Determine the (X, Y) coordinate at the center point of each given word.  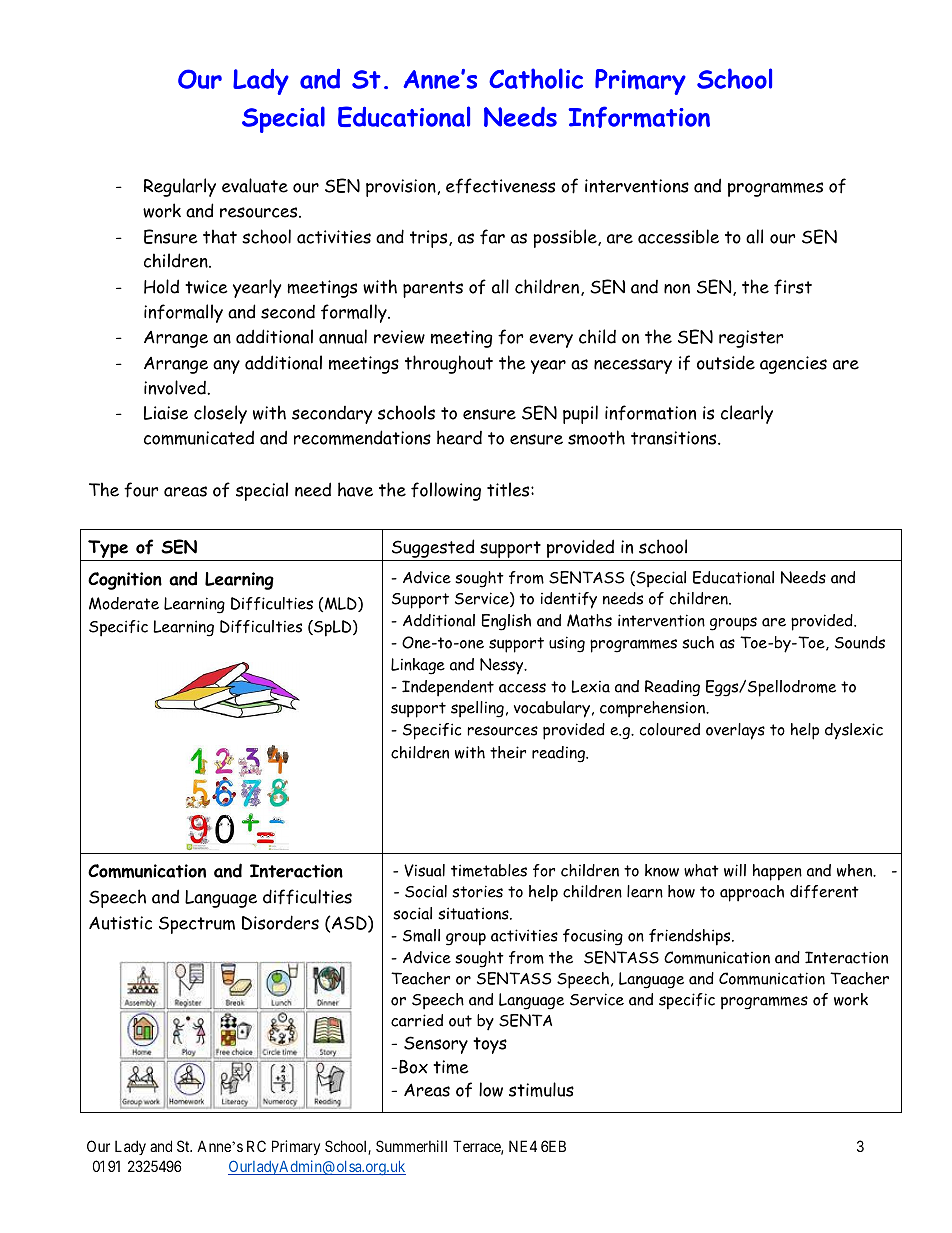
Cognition (125, 581)
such (698, 642)
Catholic (536, 78)
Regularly (180, 187)
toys (490, 1045)
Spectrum (197, 925)
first (793, 287)
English (506, 622)
